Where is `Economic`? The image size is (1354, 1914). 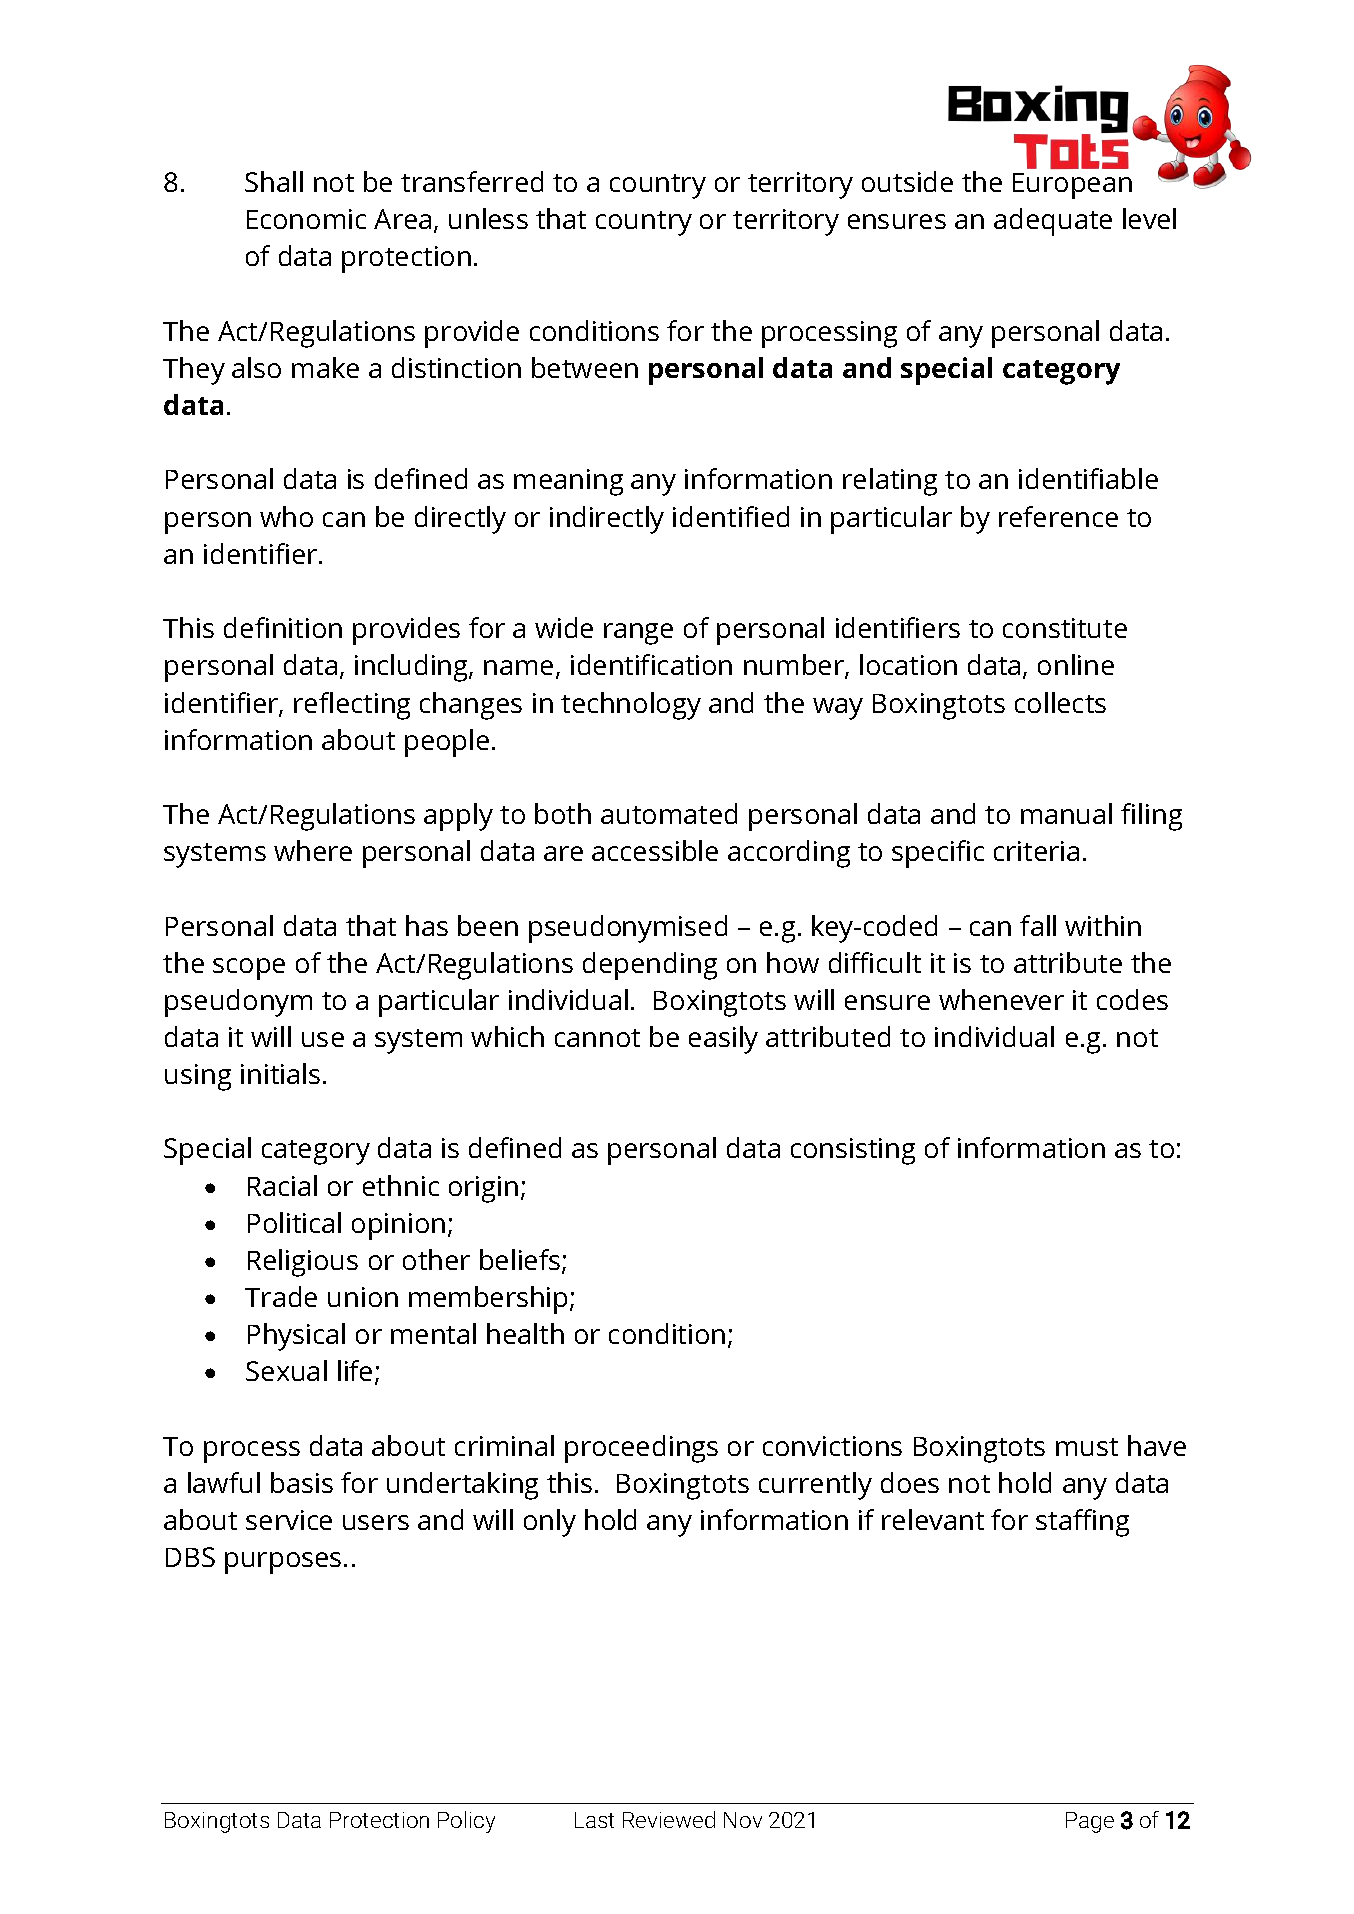 Economic is located at coordinates (306, 219).
